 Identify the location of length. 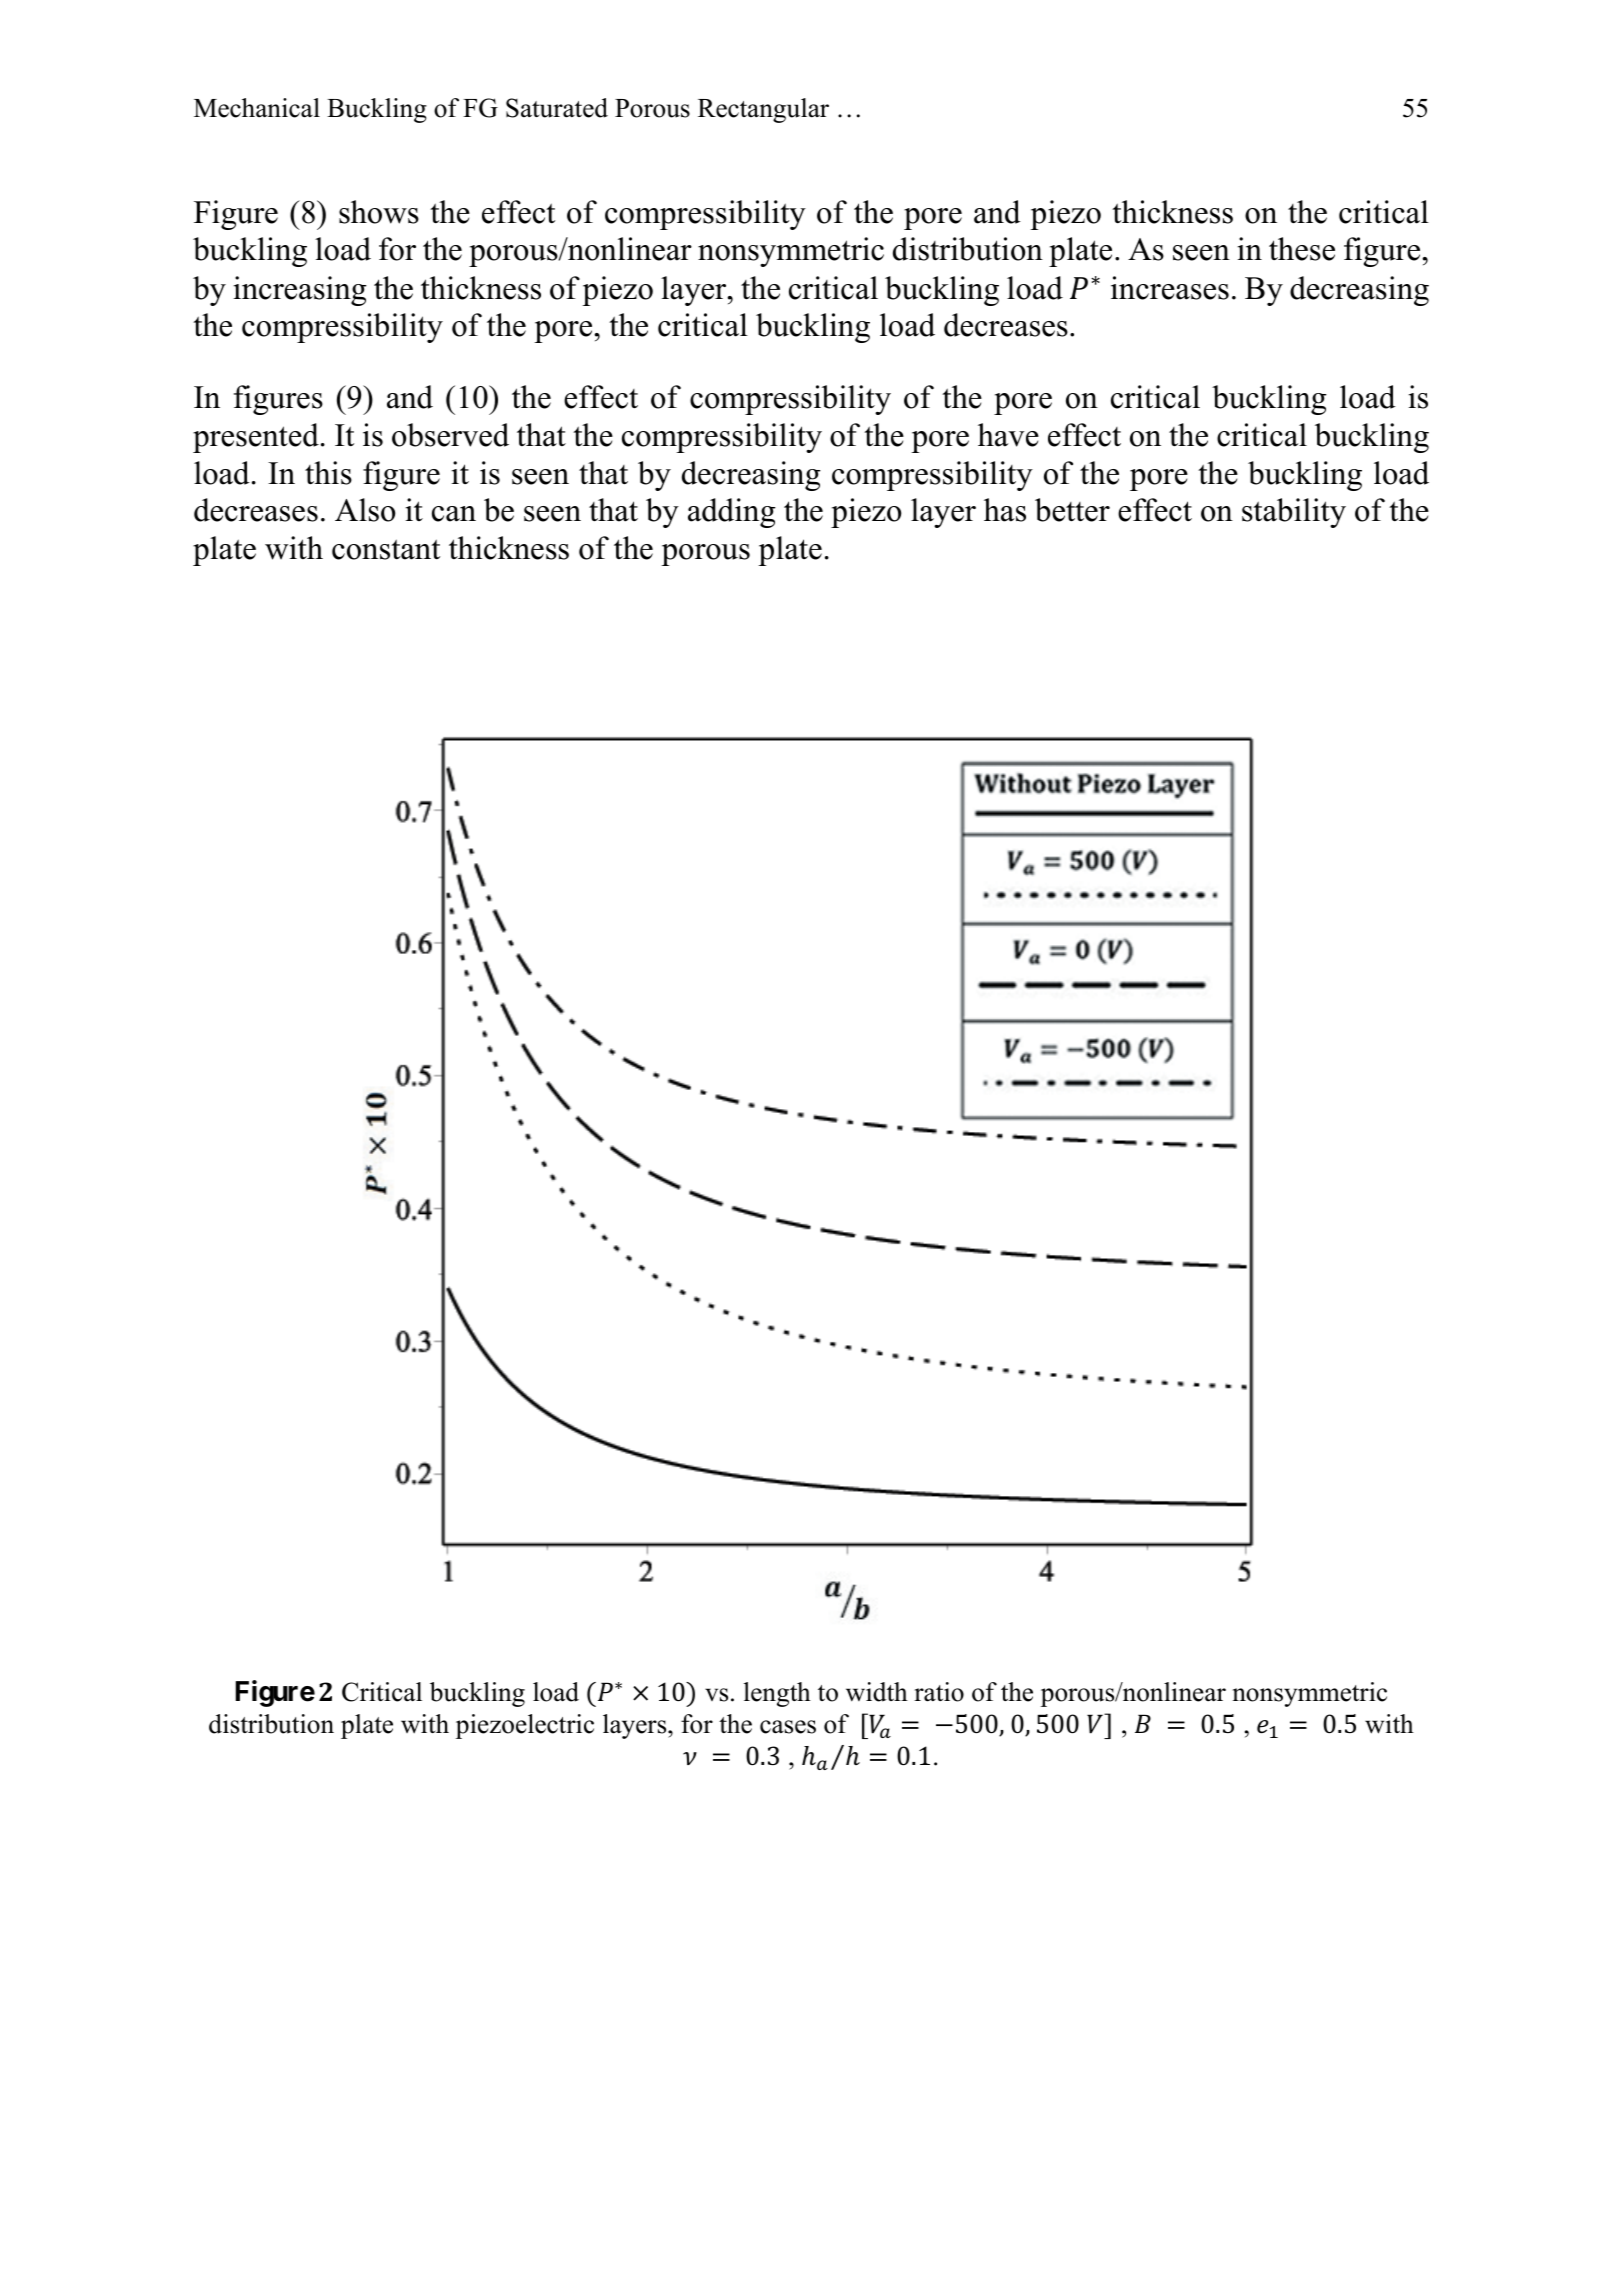
(777, 1694).
